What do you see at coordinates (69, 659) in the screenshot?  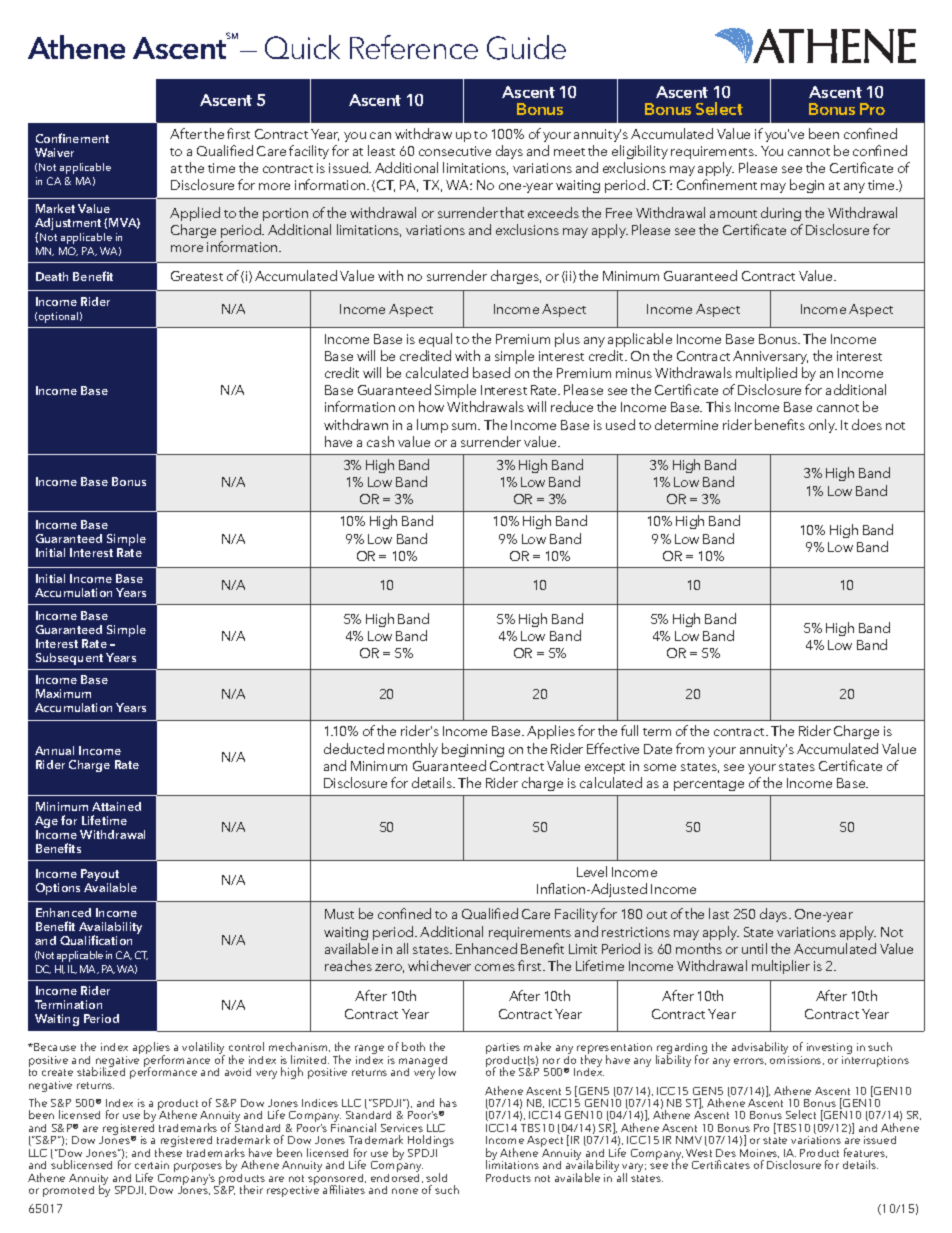 I see `Subsequent` at bounding box center [69, 659].
